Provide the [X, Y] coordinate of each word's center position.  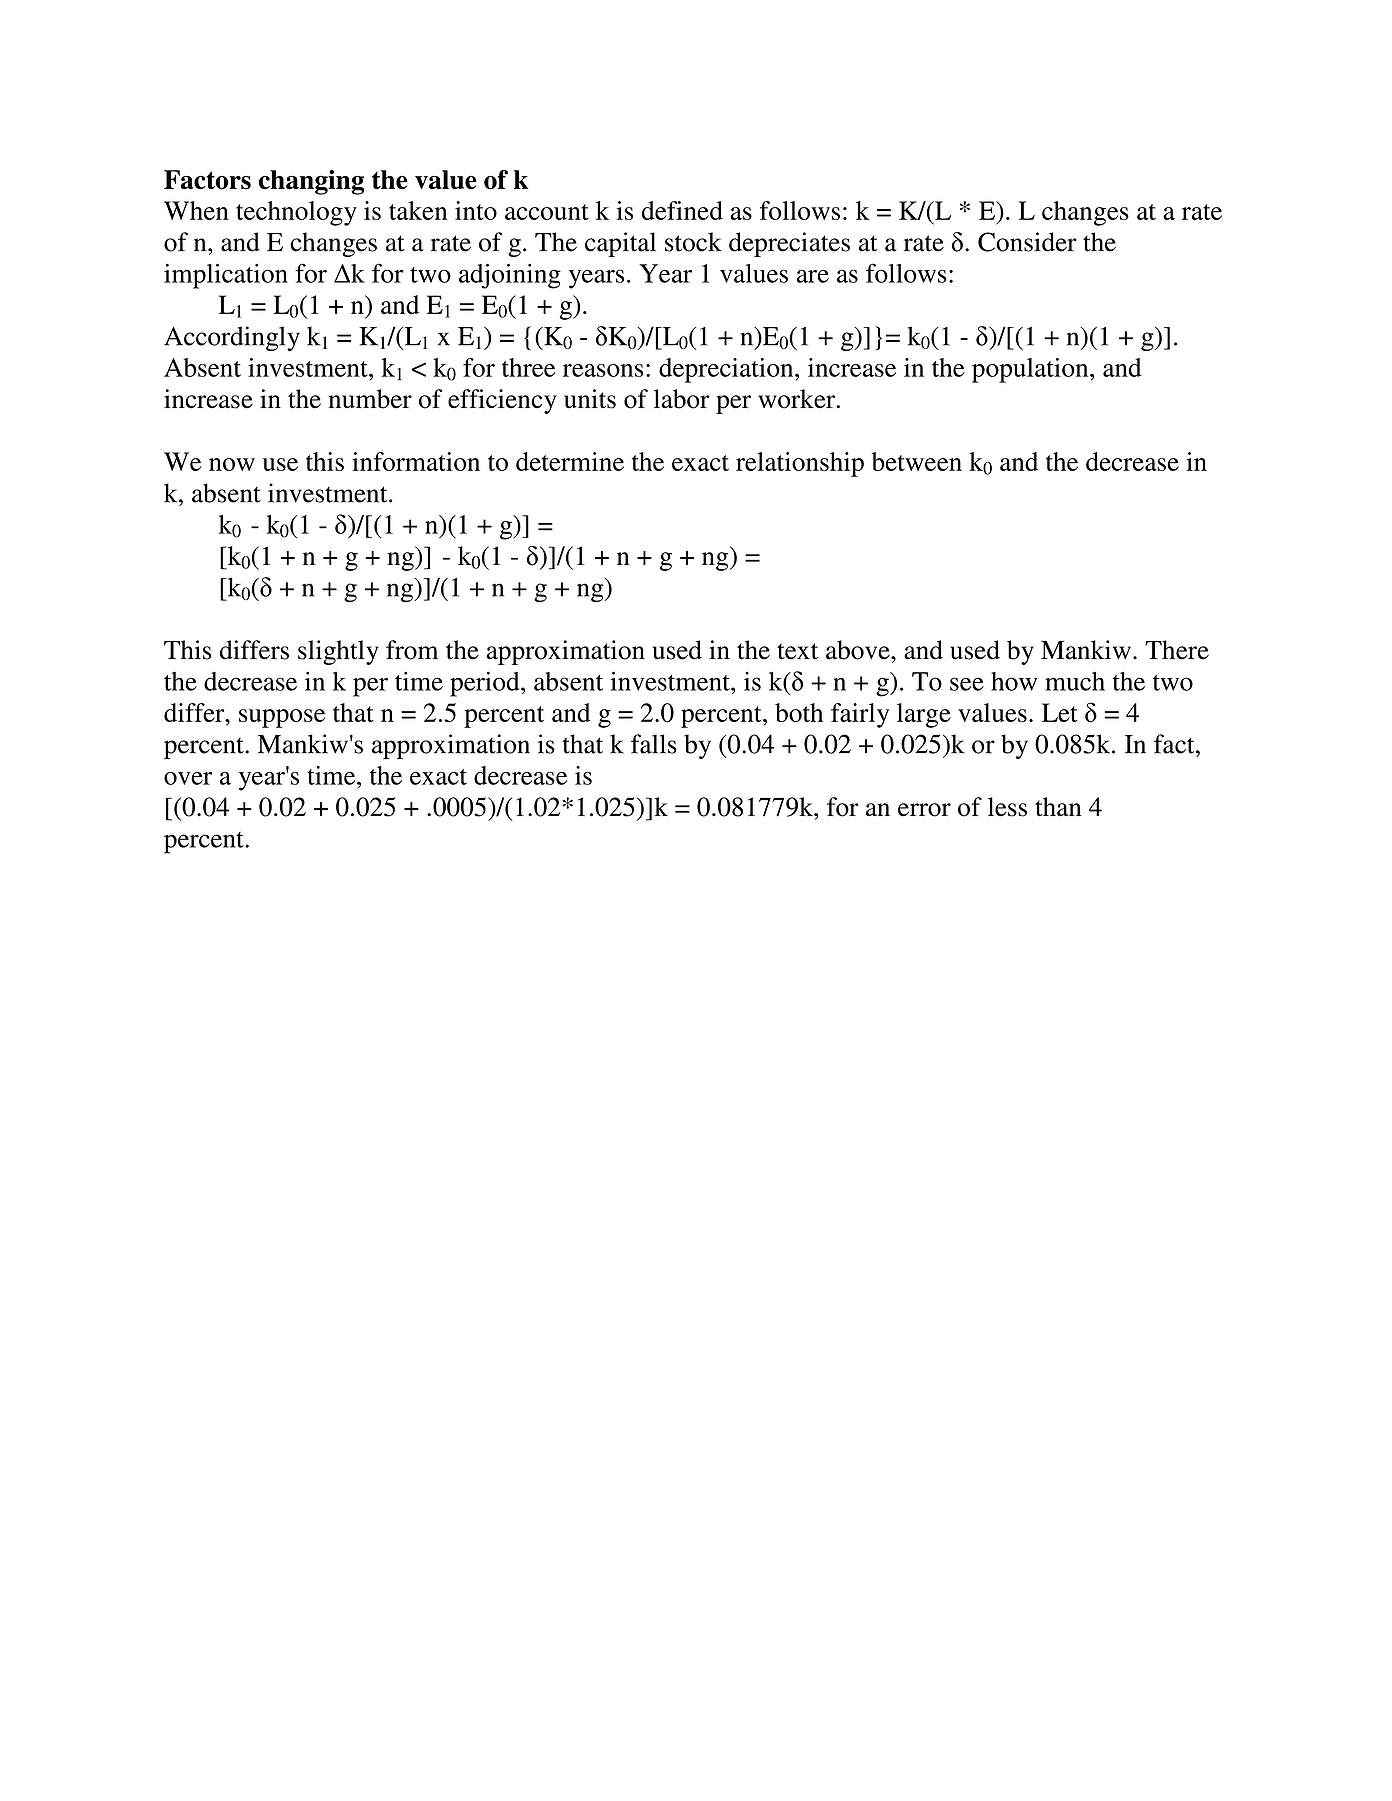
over [188, 778]
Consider [1027, 242]
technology [296, 213]
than [1058, 807]
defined [682, 210]
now [232, 464]
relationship [800, 464]
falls [654, 744]
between [917, 461]
